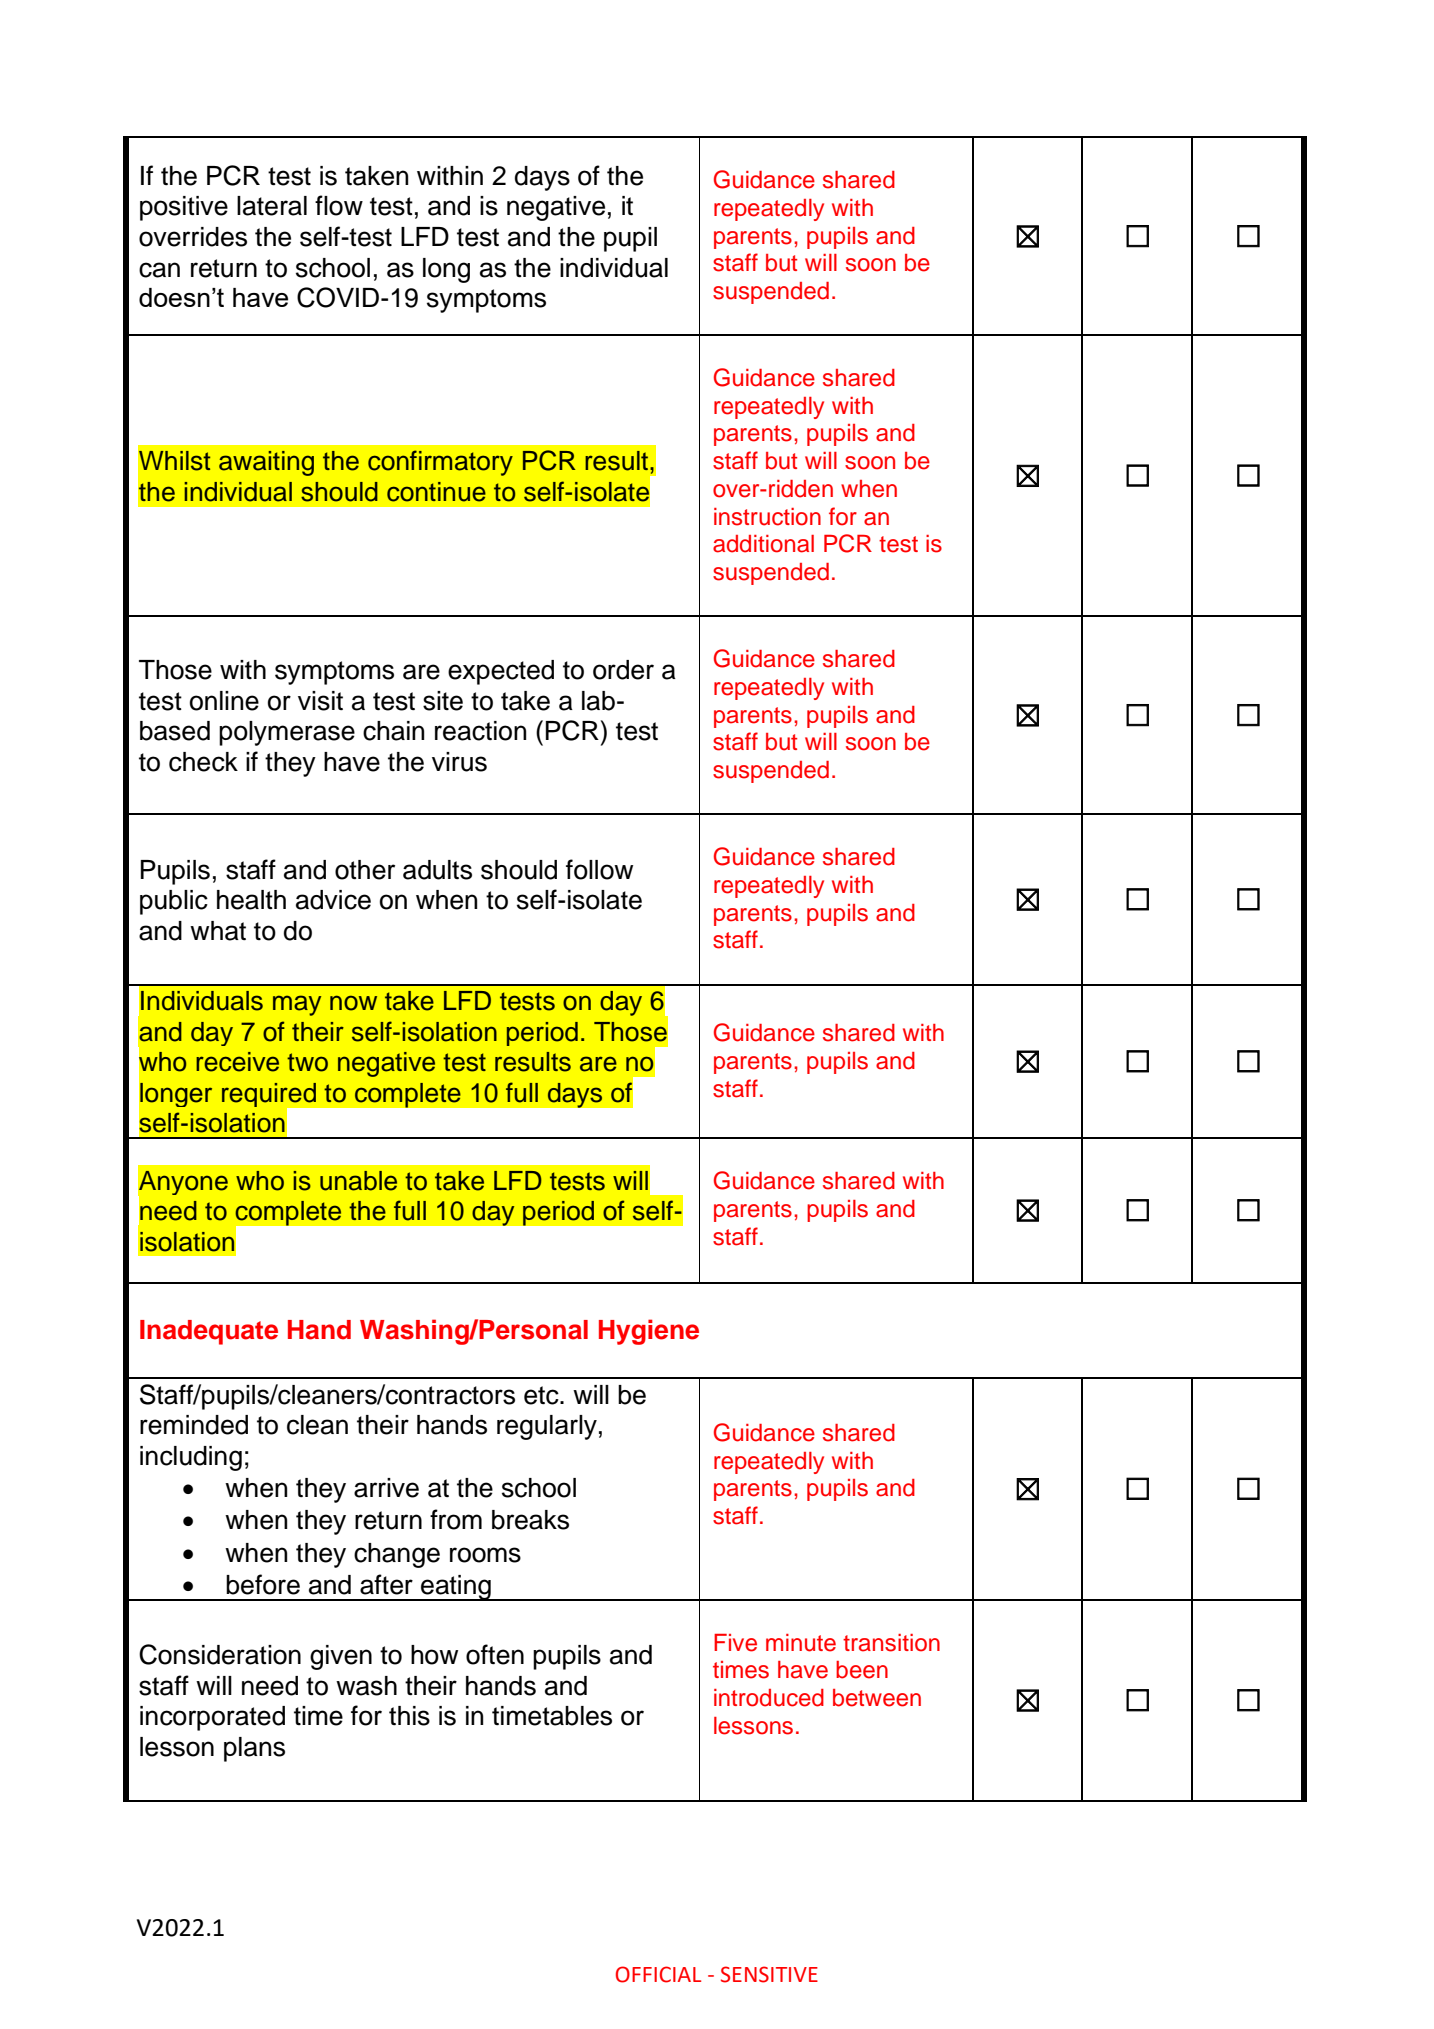 Image resolution: width=1434 pixels, height=2029 pixels. Describe the element at coordinates (801, 1643) in the page. I see `minute` at that location.
